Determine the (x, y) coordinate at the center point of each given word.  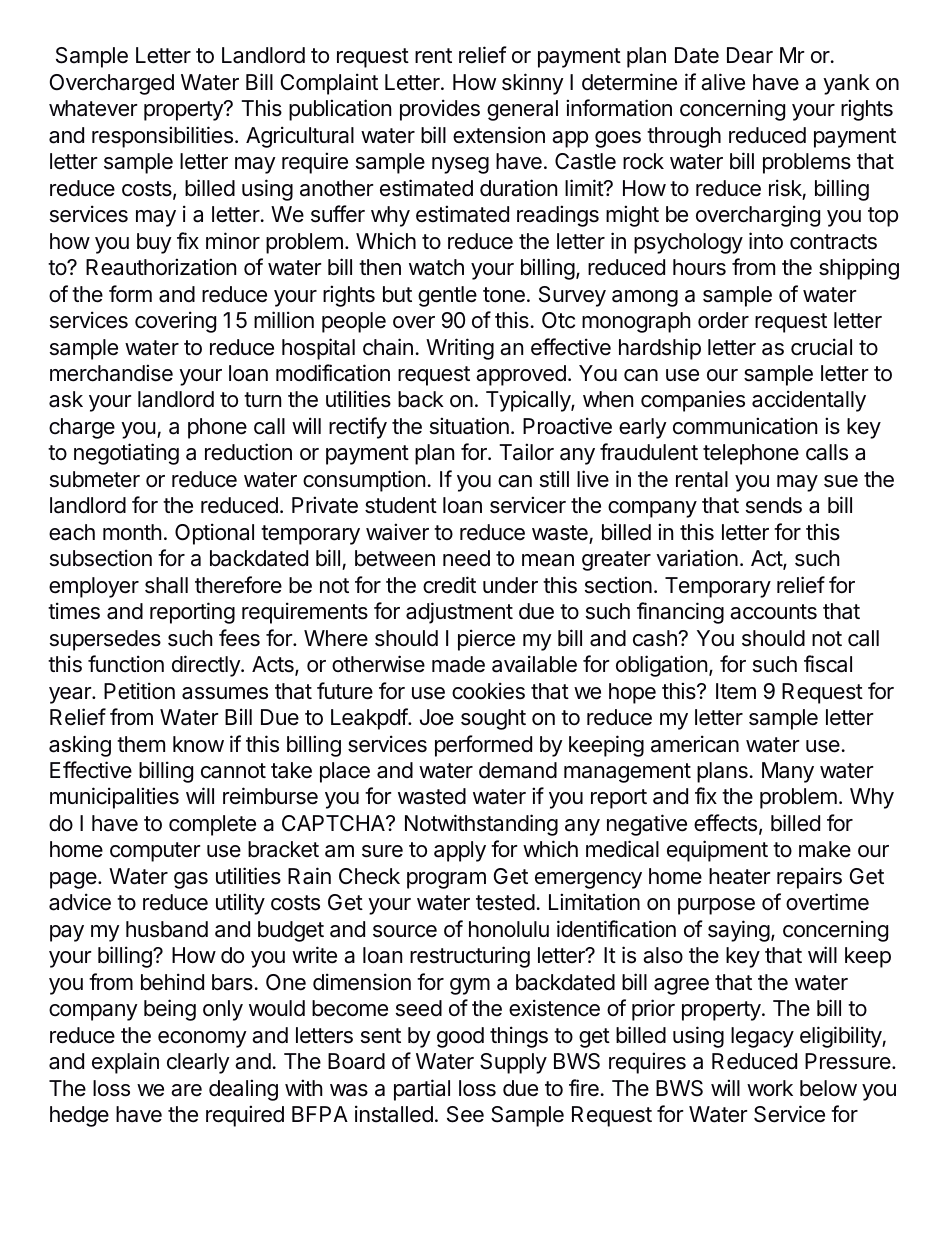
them (141, 744)
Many (788, 772)
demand (518, 770)
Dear (750, 55)
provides (440, 110)
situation (469, 426)
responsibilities (162, 137)
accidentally (809, 401)
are (186, 1090)
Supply (513, 1063)
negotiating (126, 454)
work (770, 1088)
